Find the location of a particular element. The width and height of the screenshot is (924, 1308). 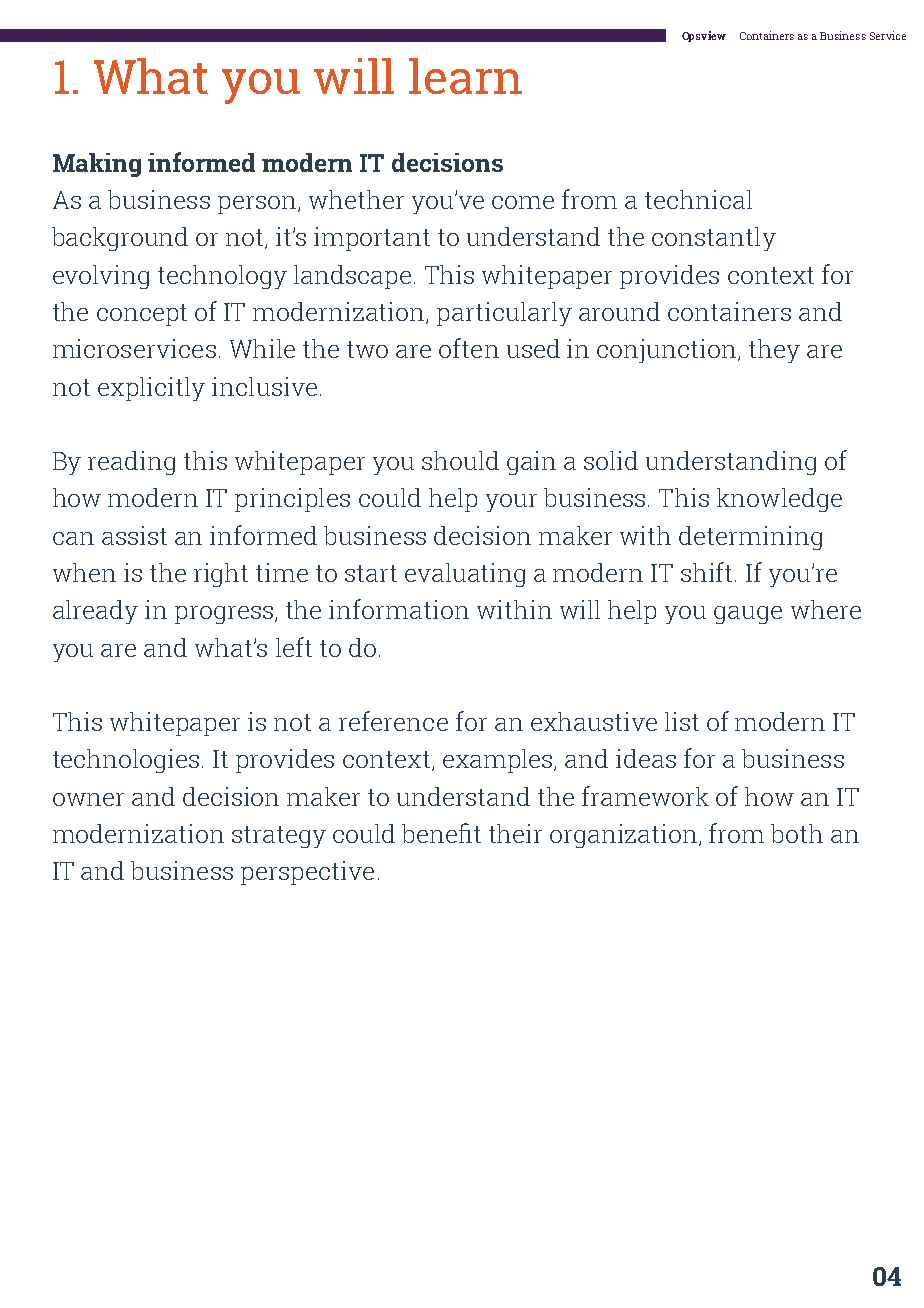

progress is located at coordinates (225, 615).
